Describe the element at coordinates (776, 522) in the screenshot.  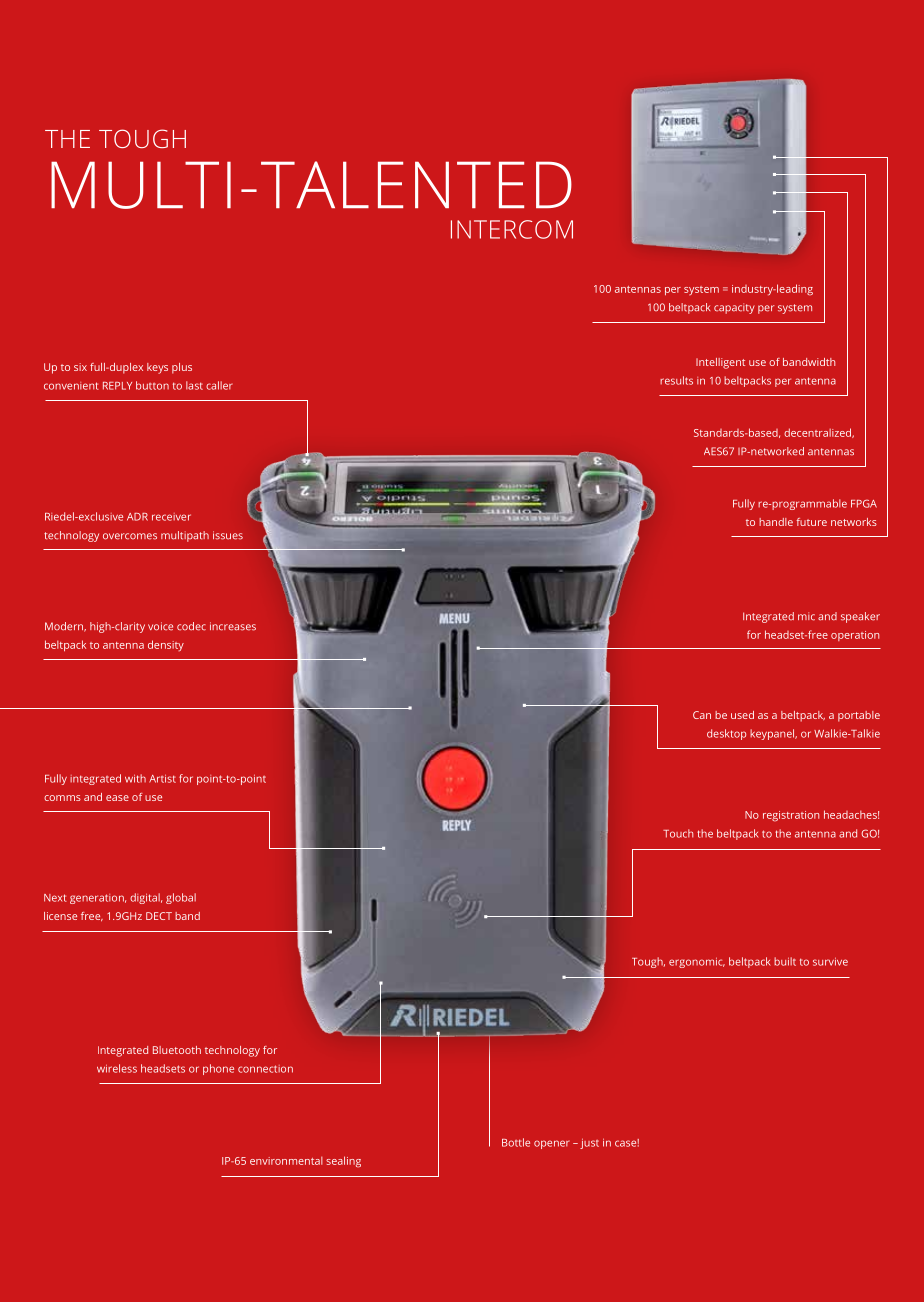
I see `handle` at that location.
